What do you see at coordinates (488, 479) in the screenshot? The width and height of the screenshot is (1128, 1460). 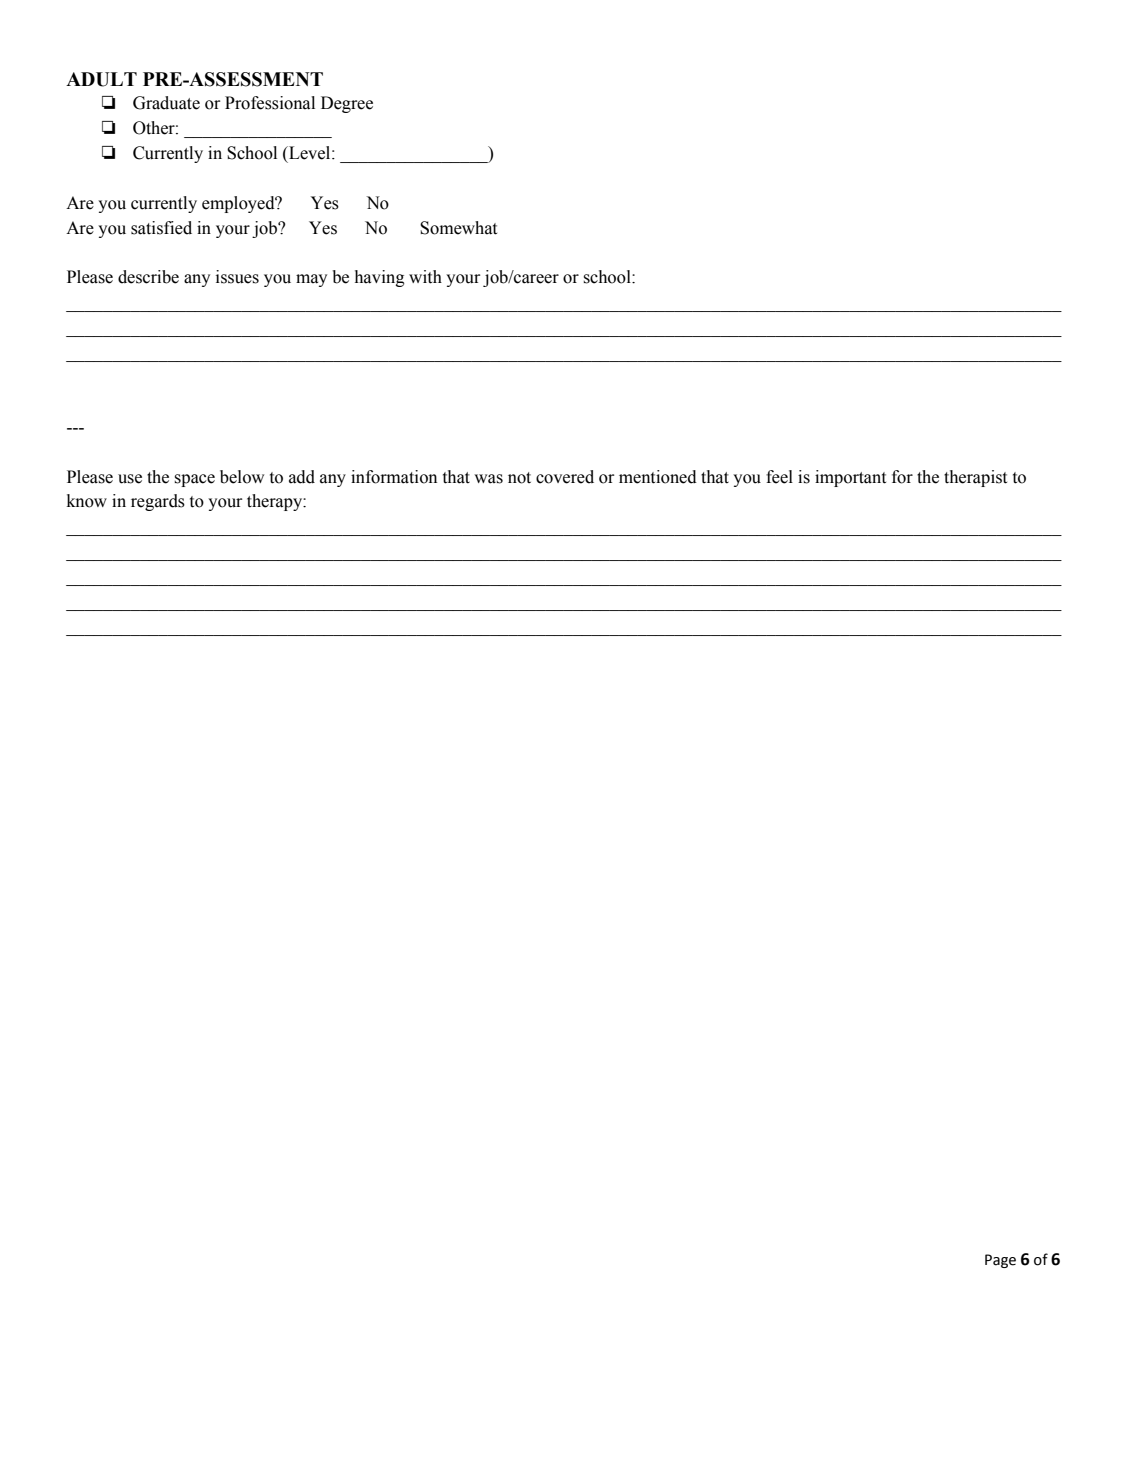 I see `was` at bounding box center [488, 479].
